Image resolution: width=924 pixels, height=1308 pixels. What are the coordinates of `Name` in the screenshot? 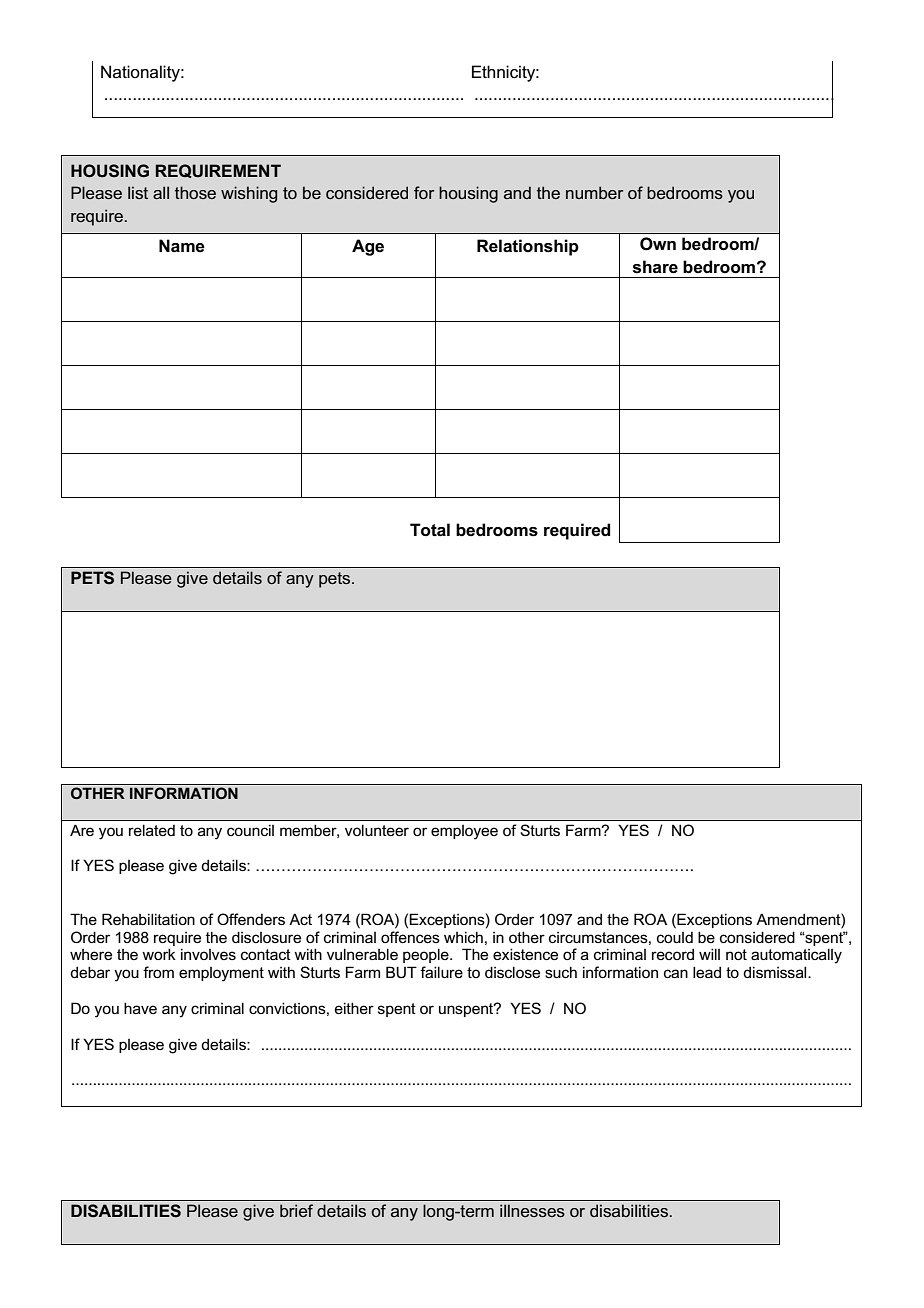 It's located at (182, 246).
